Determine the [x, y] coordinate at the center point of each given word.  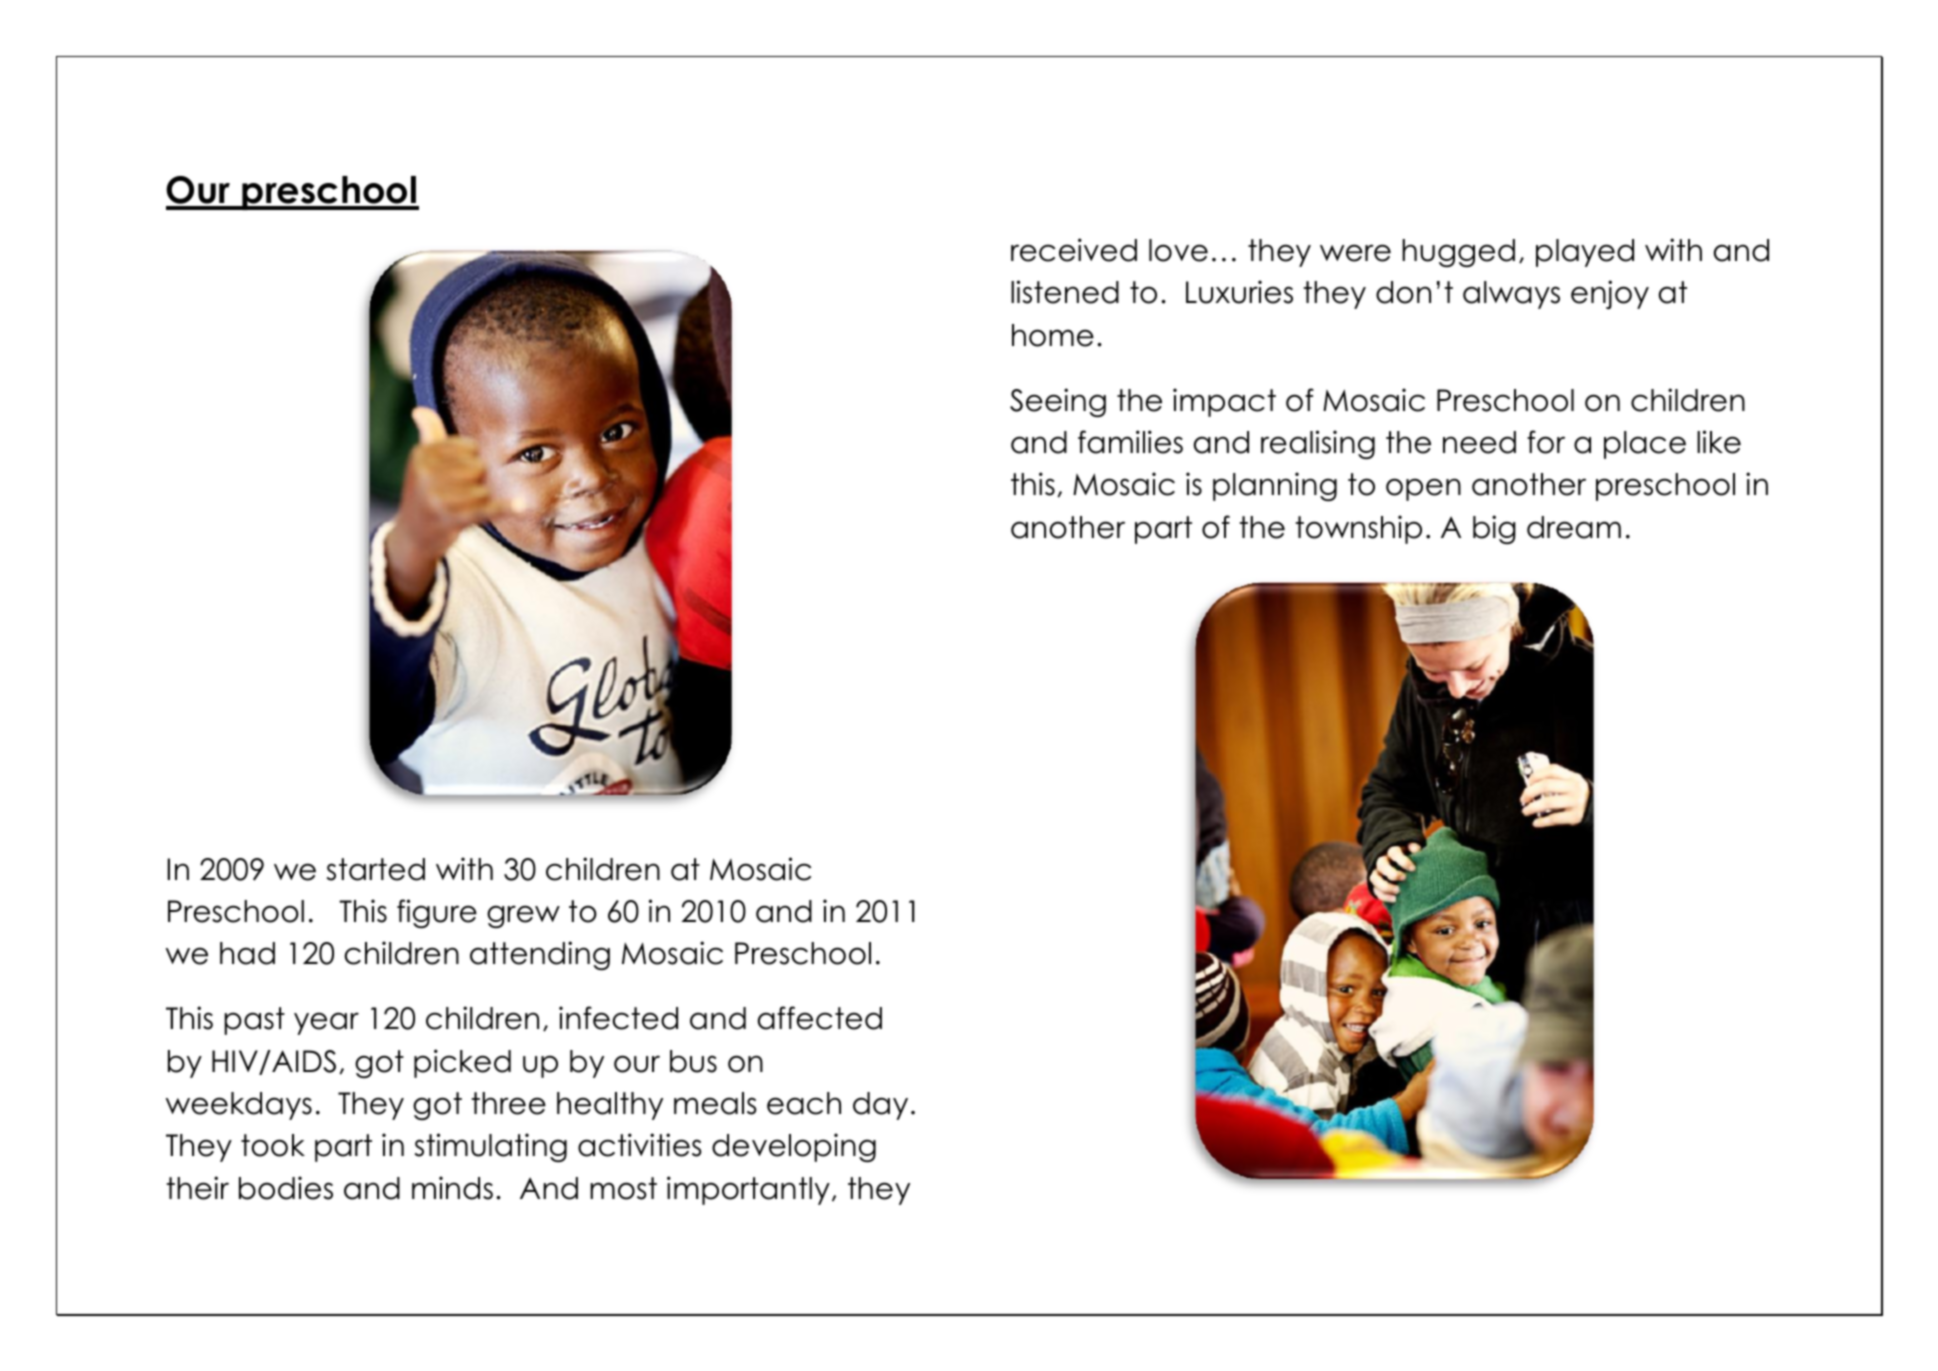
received [1074, 250]
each [804, 1103]
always [1511, 295]
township [1358, 529]
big [1494, 529]
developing [794, 1147]
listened [1065, 292]
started [376, 869]
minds [452, 1188]
